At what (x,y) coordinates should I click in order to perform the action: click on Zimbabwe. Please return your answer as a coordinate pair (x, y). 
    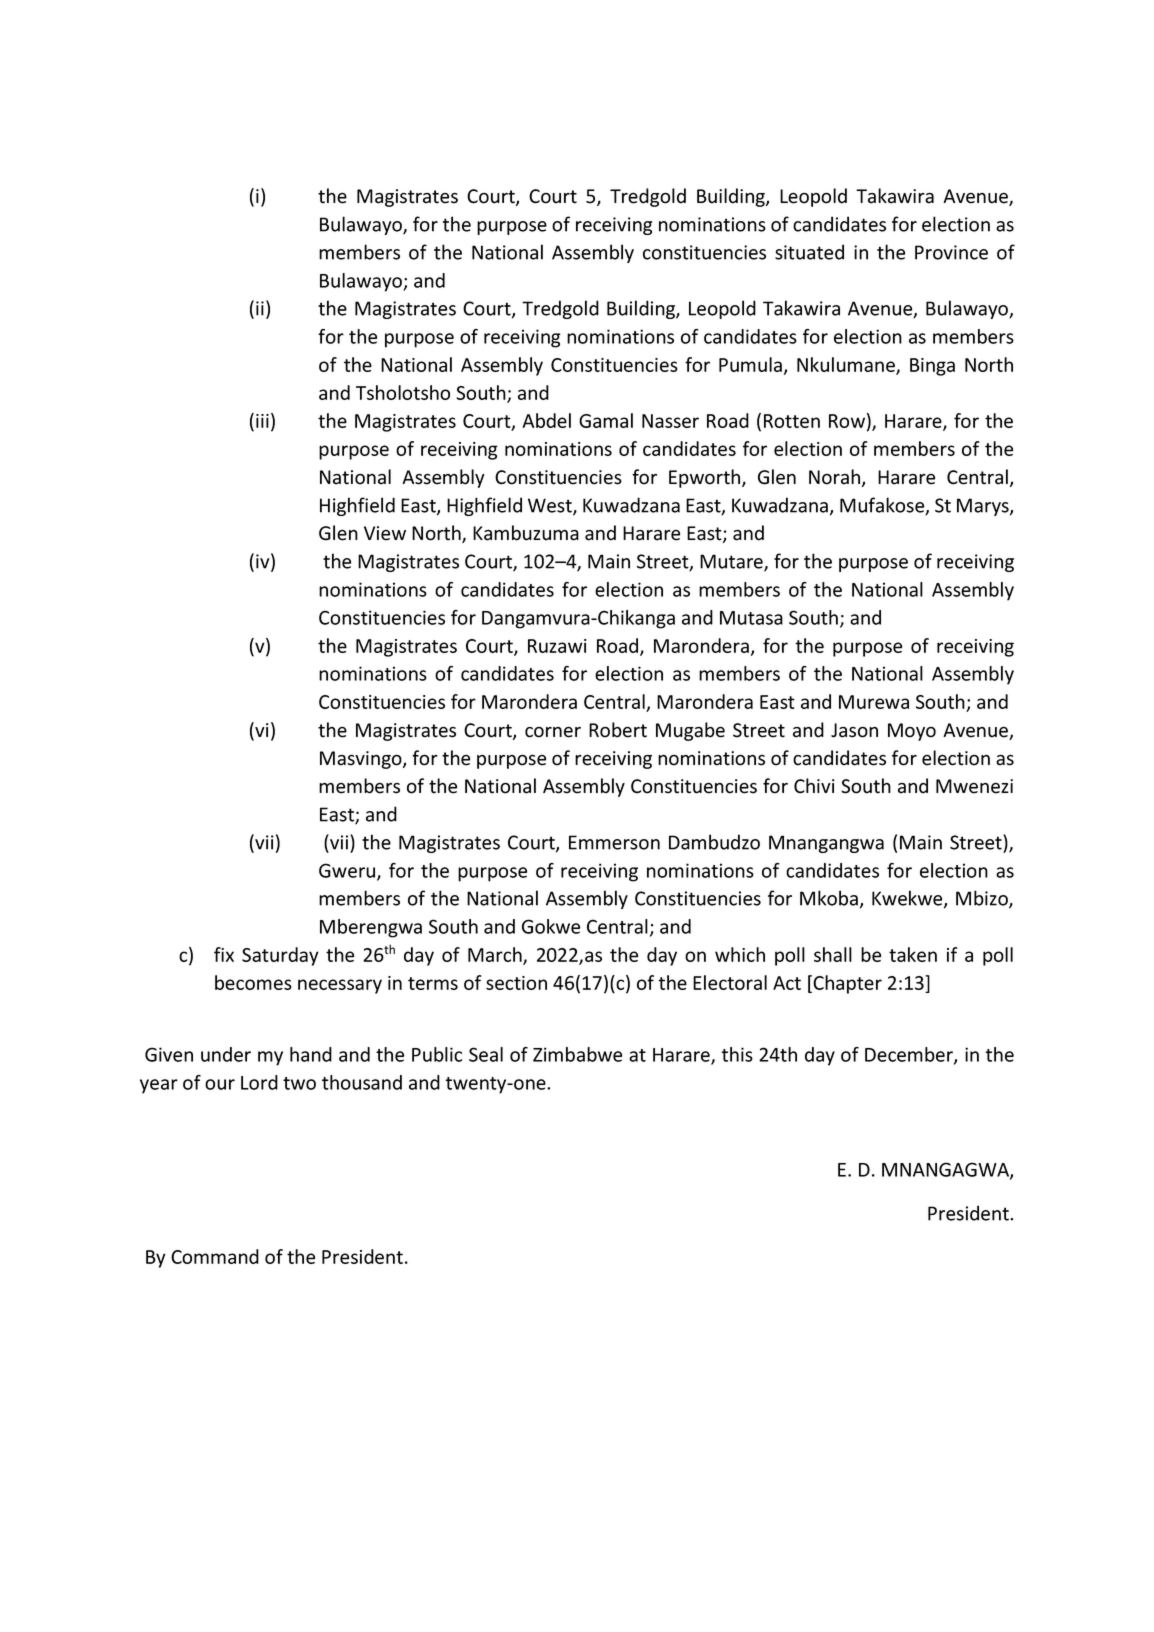
    Looking at the image, I should click on (577, 1054).
